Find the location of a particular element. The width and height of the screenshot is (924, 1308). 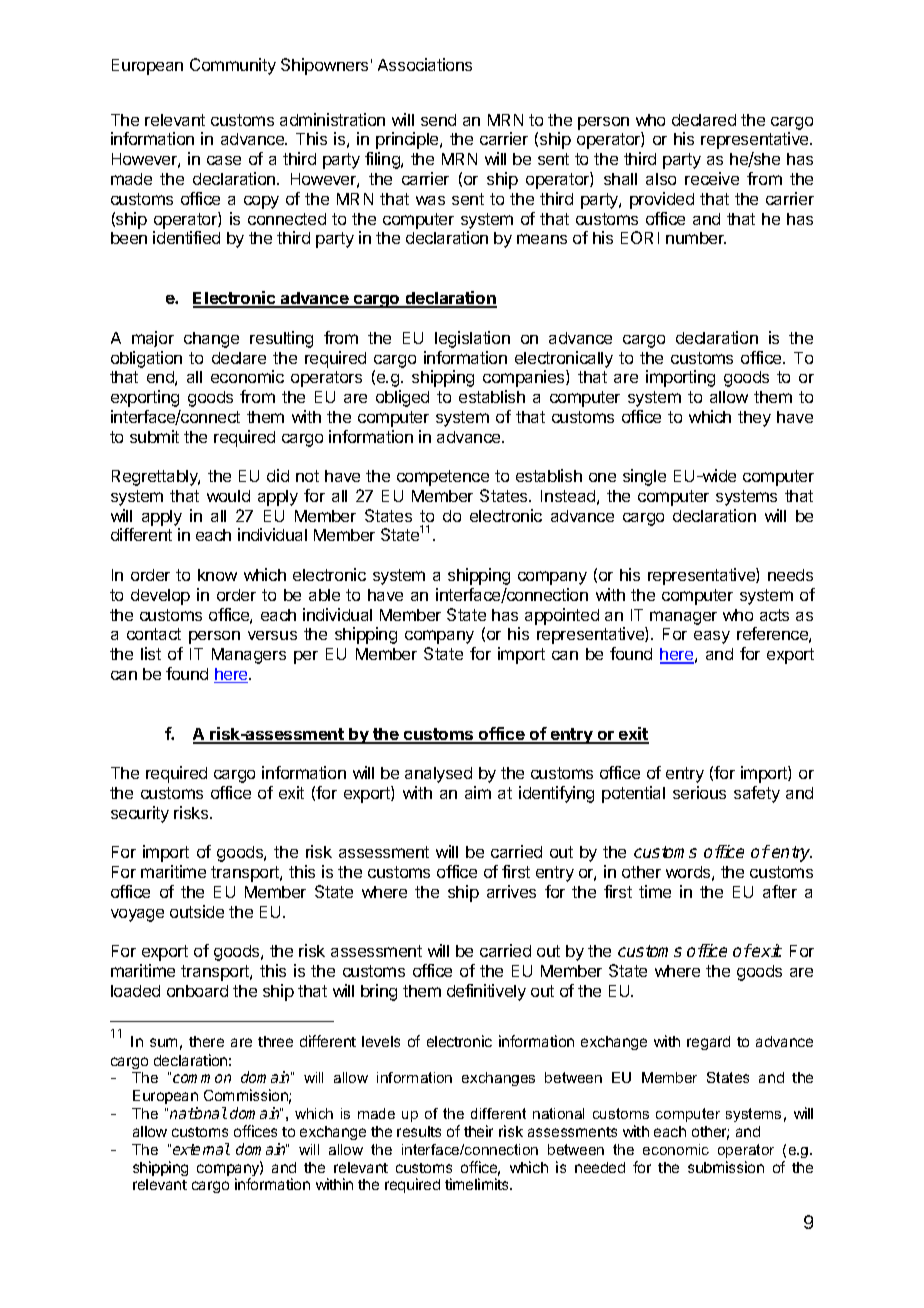

they is located at coordinates (754, 419).
